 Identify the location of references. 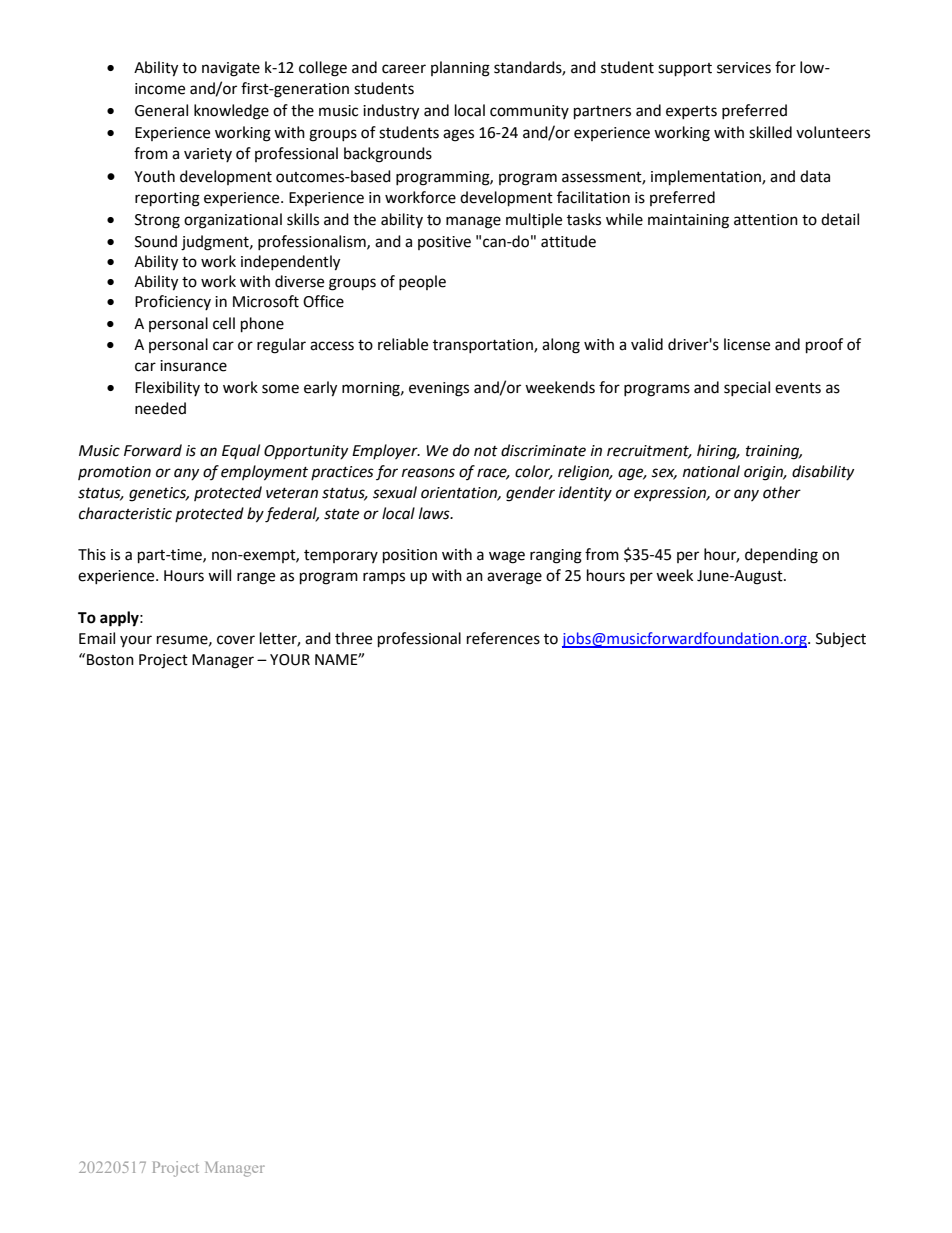
(503, 638).
